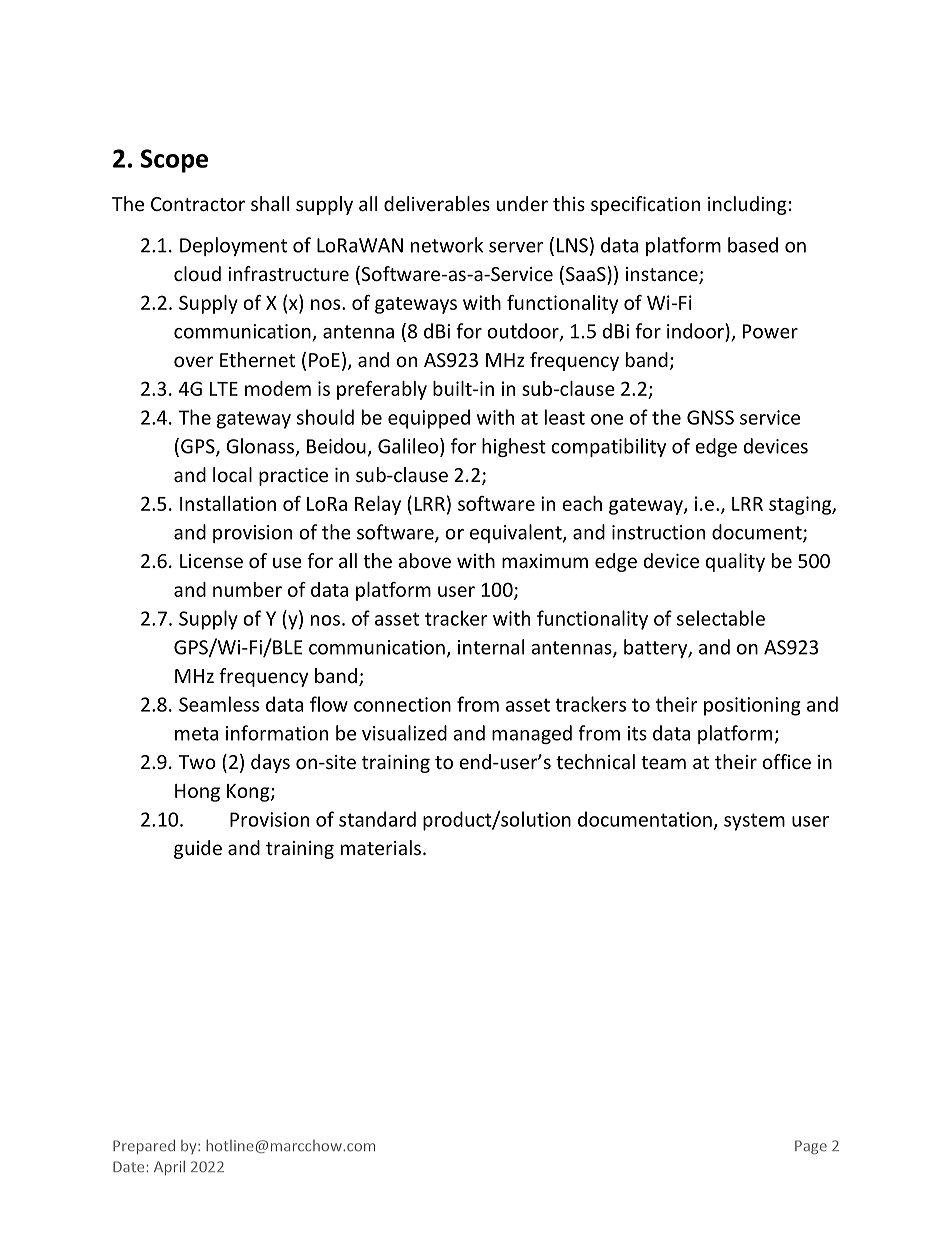 The width and height of the screenshot is (952, 1233). I want to click on equivalent, so click(517, 533).
